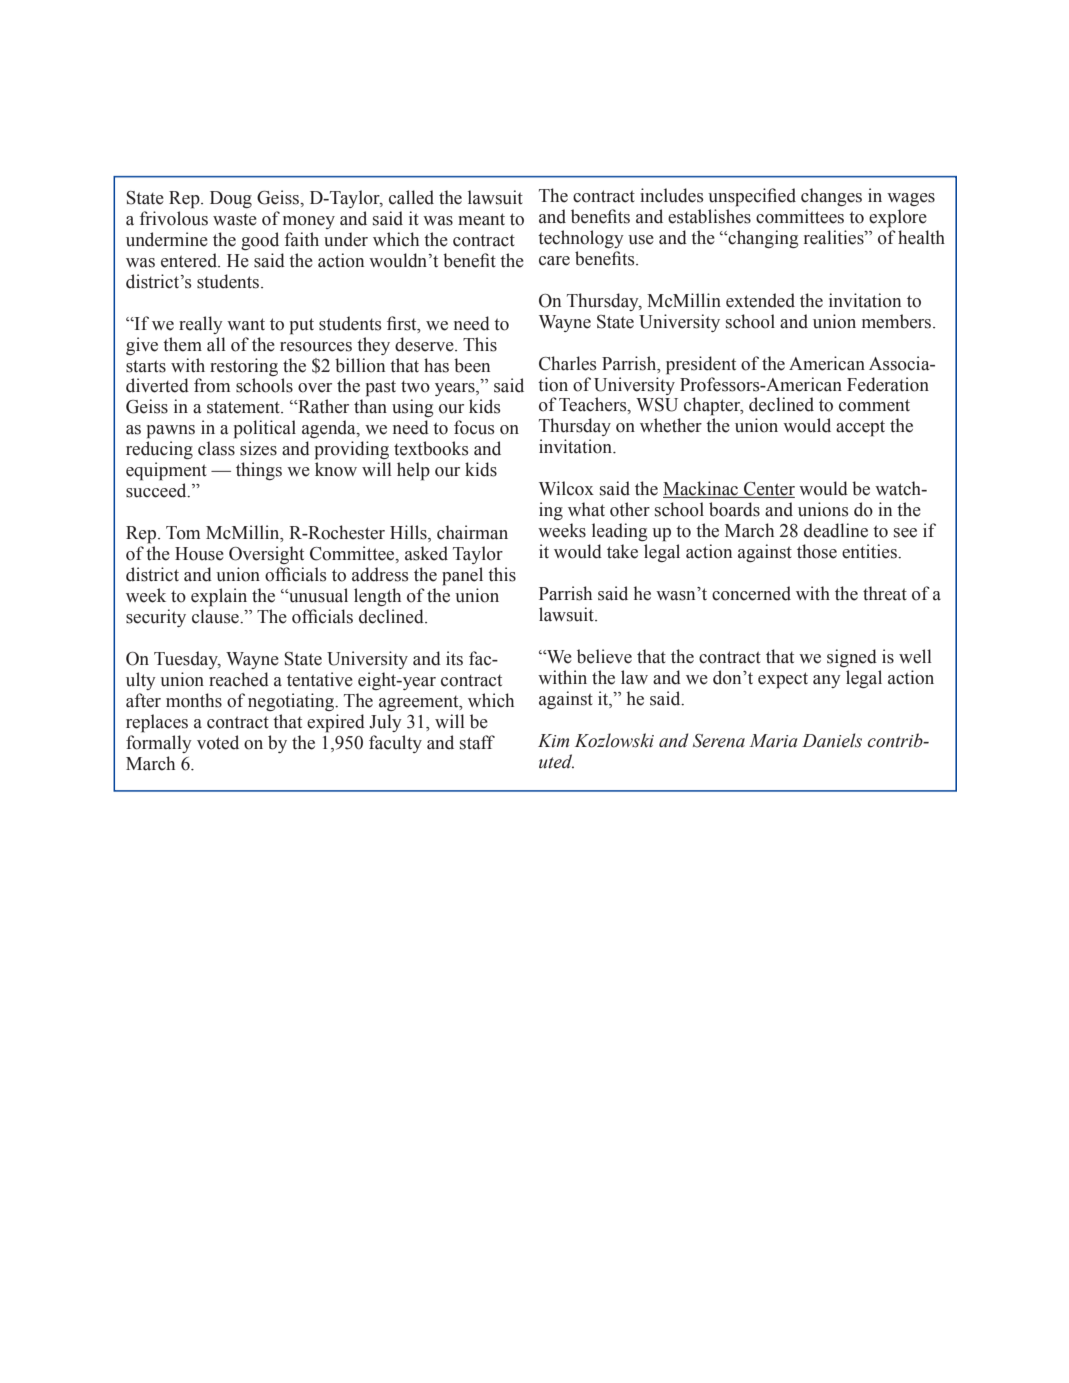  What do you see at coordinates (568, 363) in the image?
I see `Charles` at bounding box center [568, 363].
